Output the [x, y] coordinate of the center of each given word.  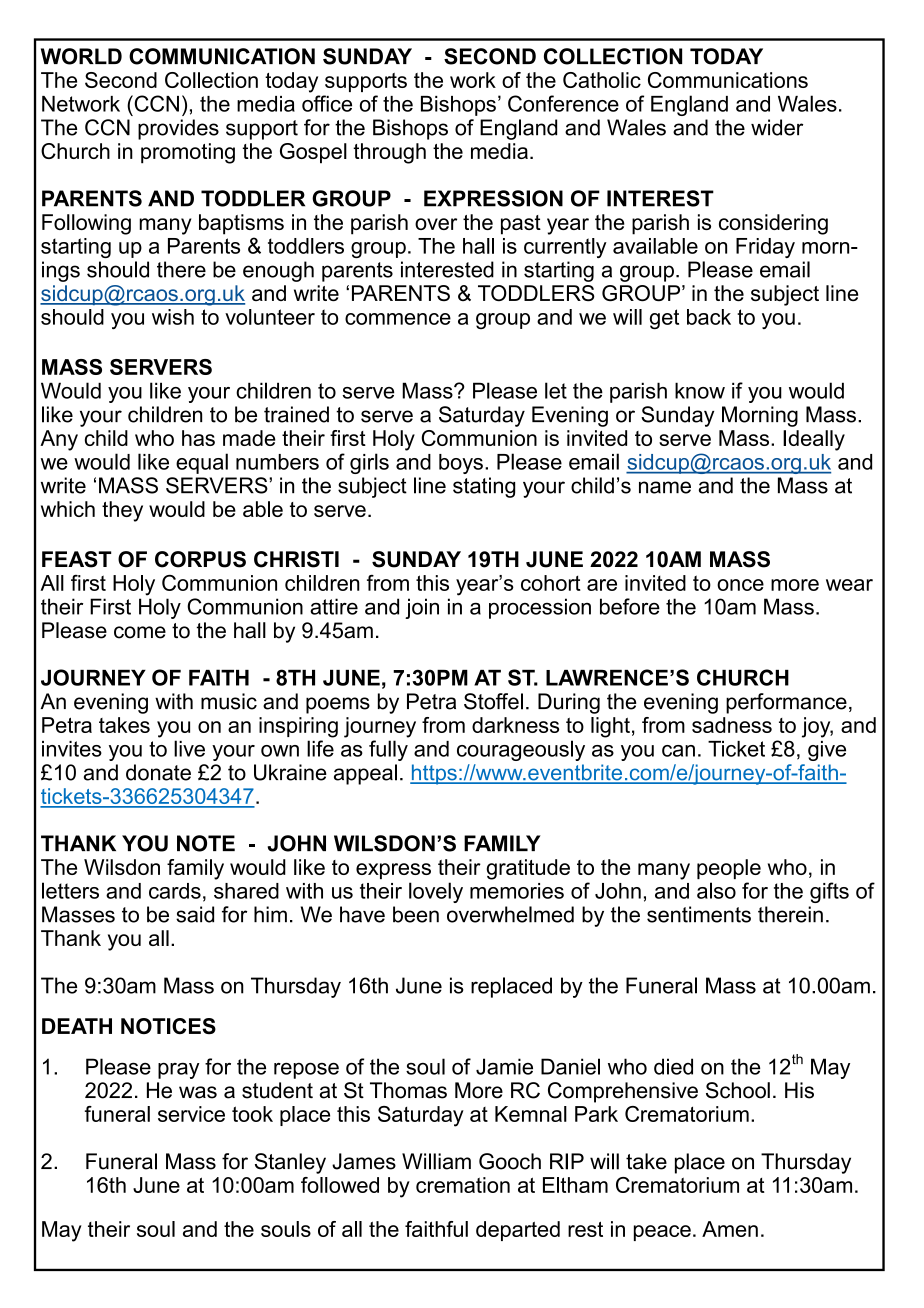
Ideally [814, 440]
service [191, 1114]
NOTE [206, 843]
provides [178, 129]
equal [202, 463]
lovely [436, 892]
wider [777, 127]
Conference [563, 103]
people [729, 869]
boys [461, 464]
